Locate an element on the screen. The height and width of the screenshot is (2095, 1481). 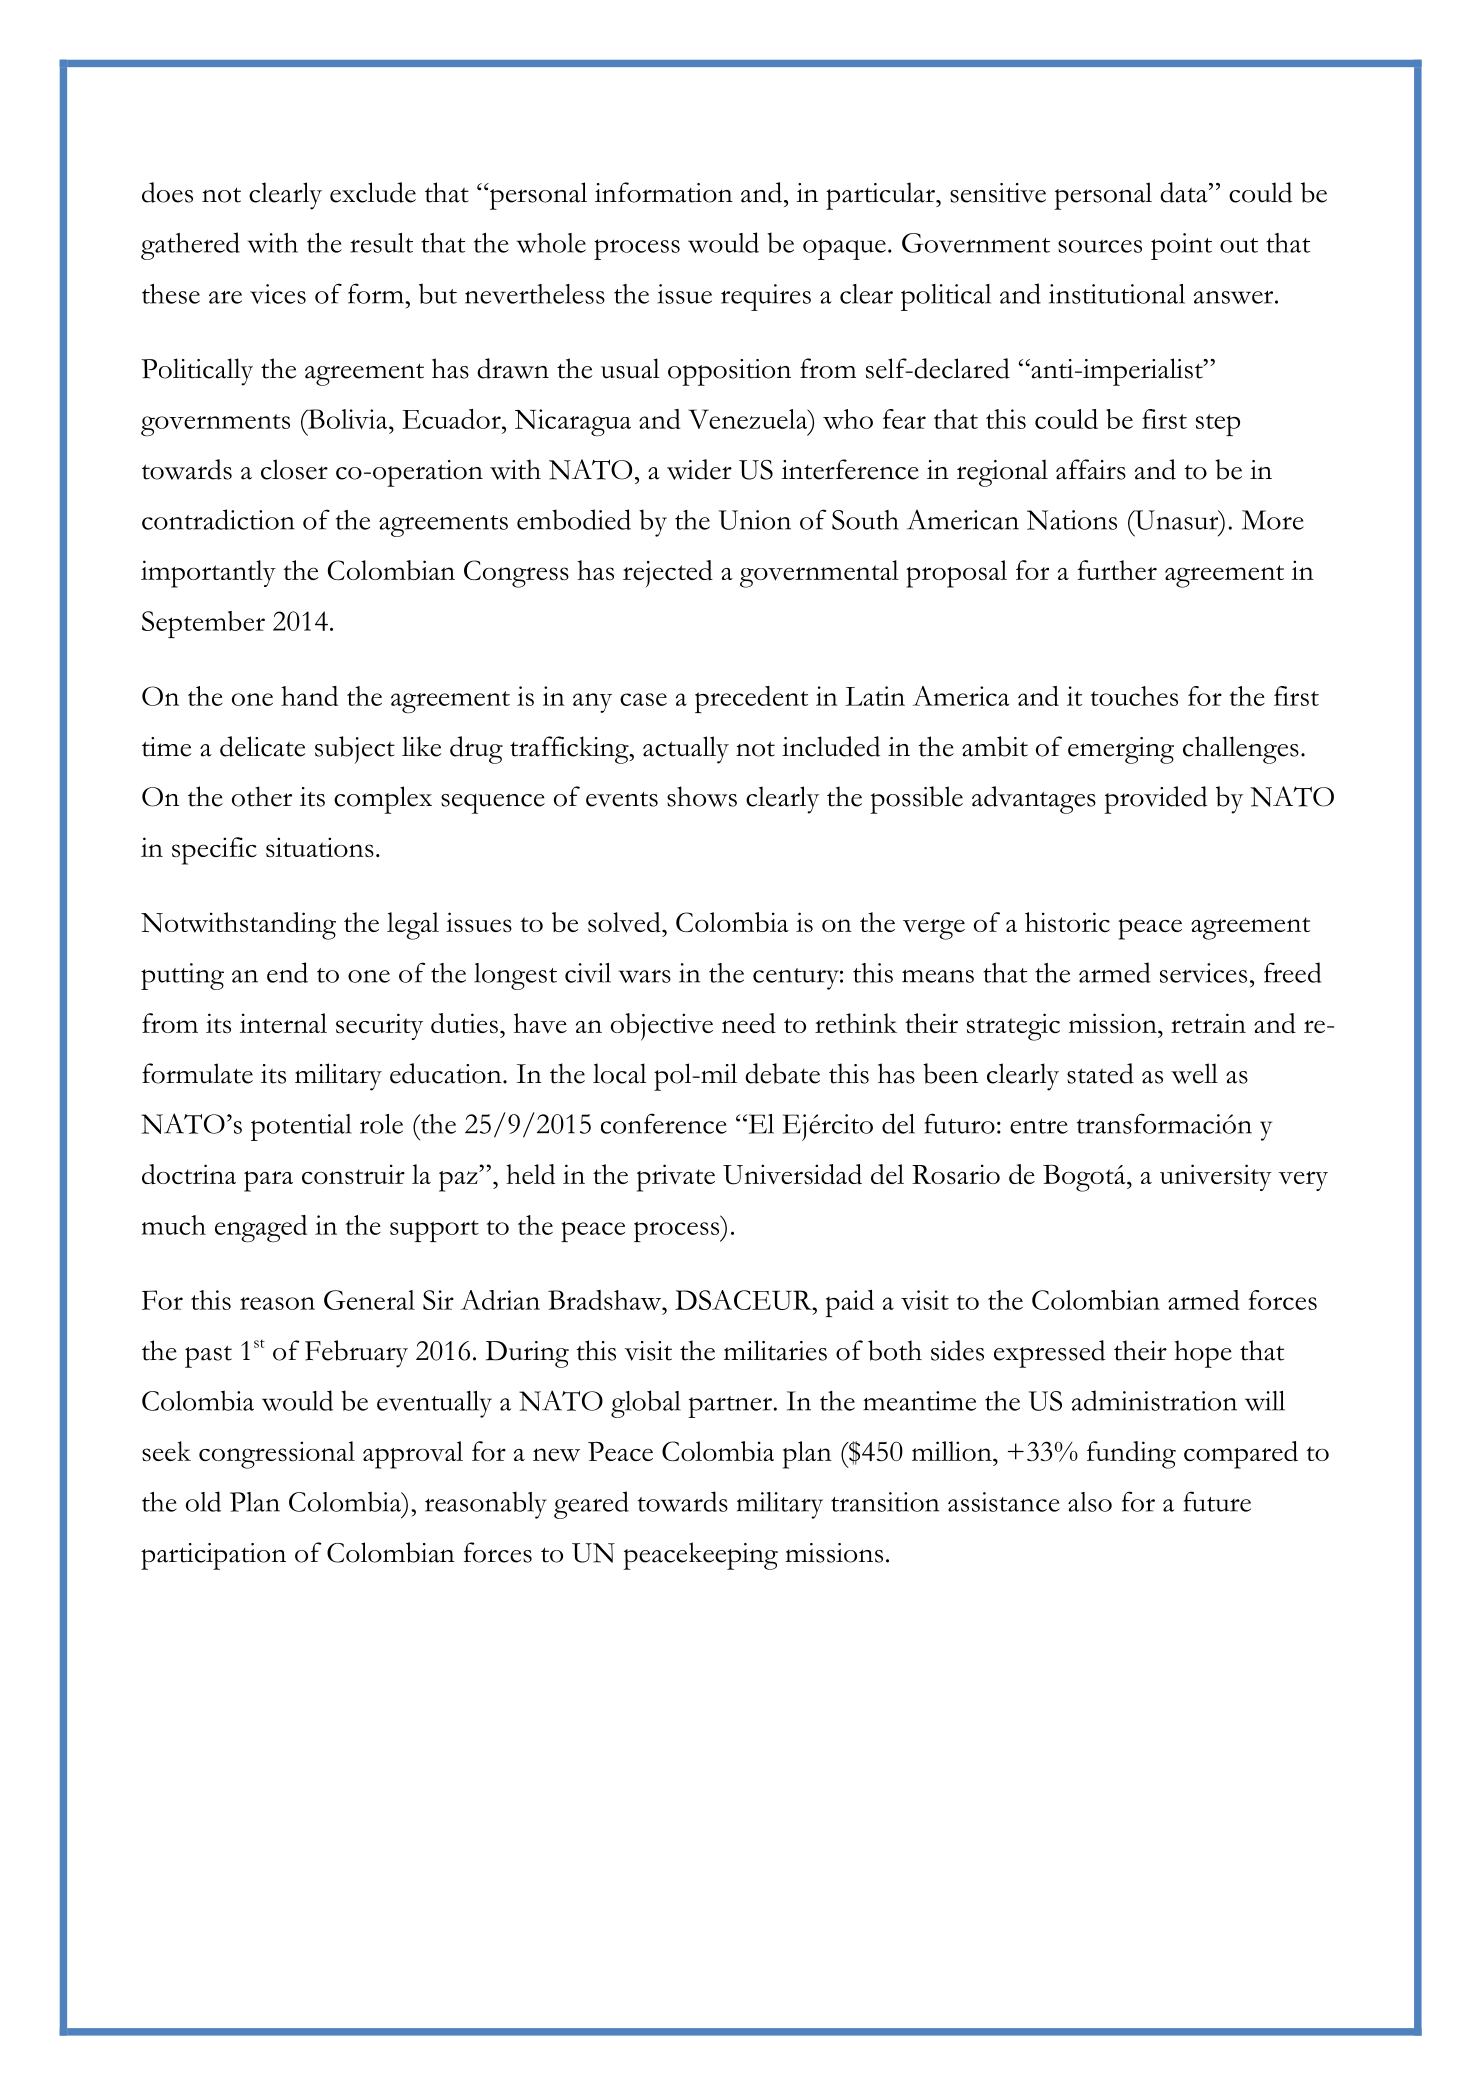
geared is located at coordinates (591, 1505).
